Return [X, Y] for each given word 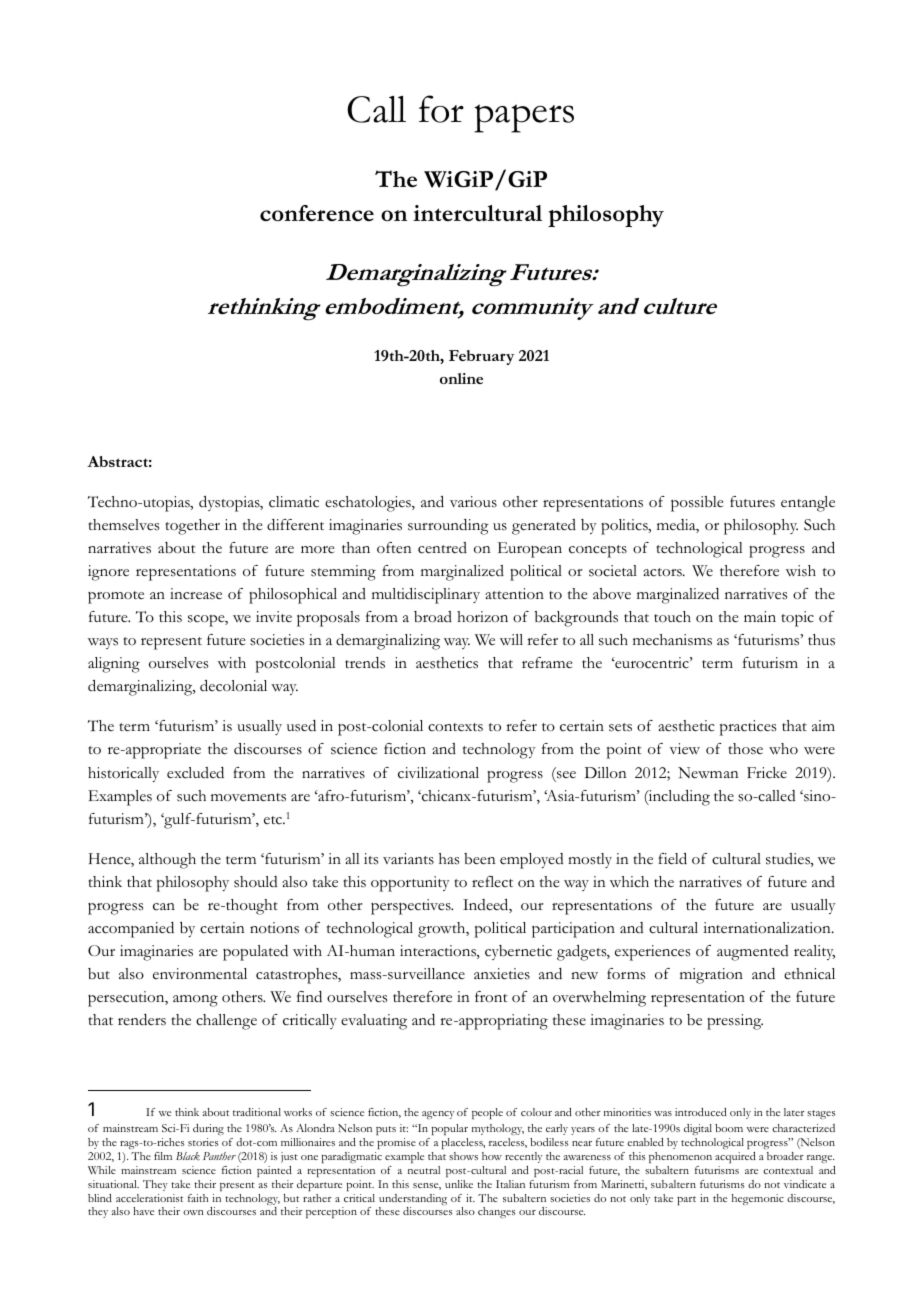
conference [317, 213]
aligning [114, 665]
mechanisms [672, 640]
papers [524, 118]
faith [198, 1198]
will [511, 639]
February [481, 357]
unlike [459, 1184]
